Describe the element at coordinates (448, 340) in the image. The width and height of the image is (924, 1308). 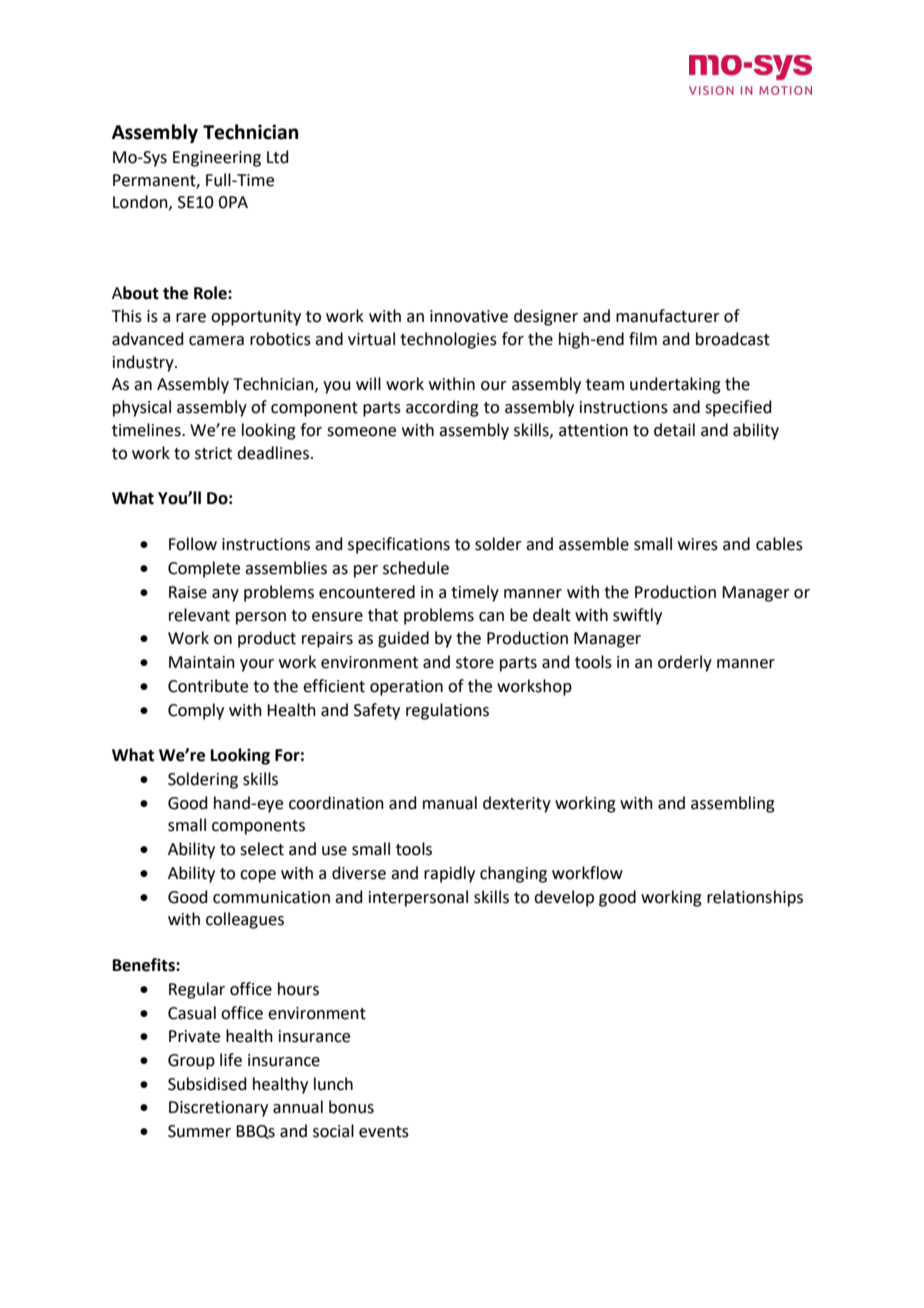
I see `technologies` at that location.
